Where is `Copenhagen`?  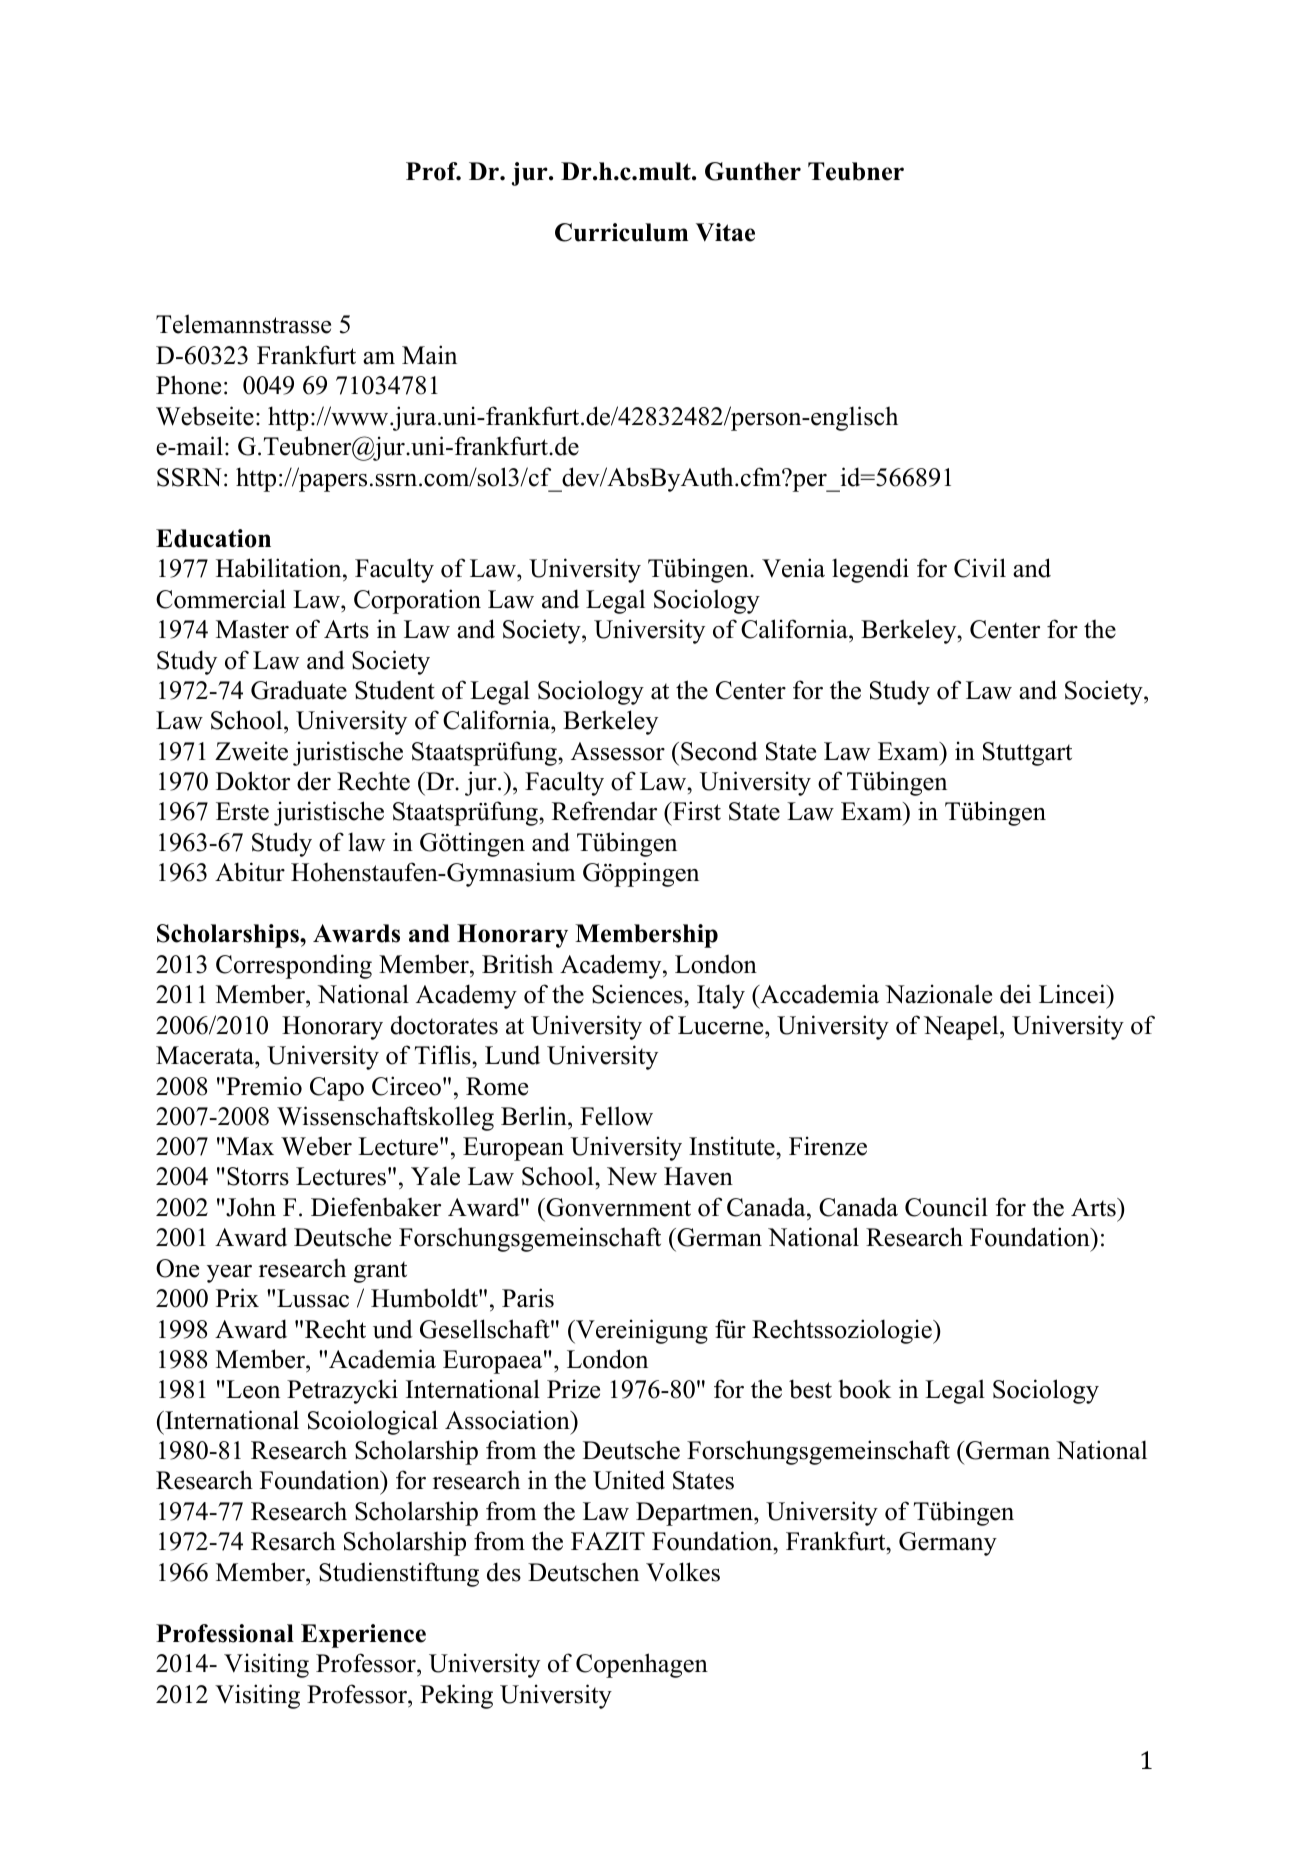 Copenhagen is located at coordinates (642, 1665).
